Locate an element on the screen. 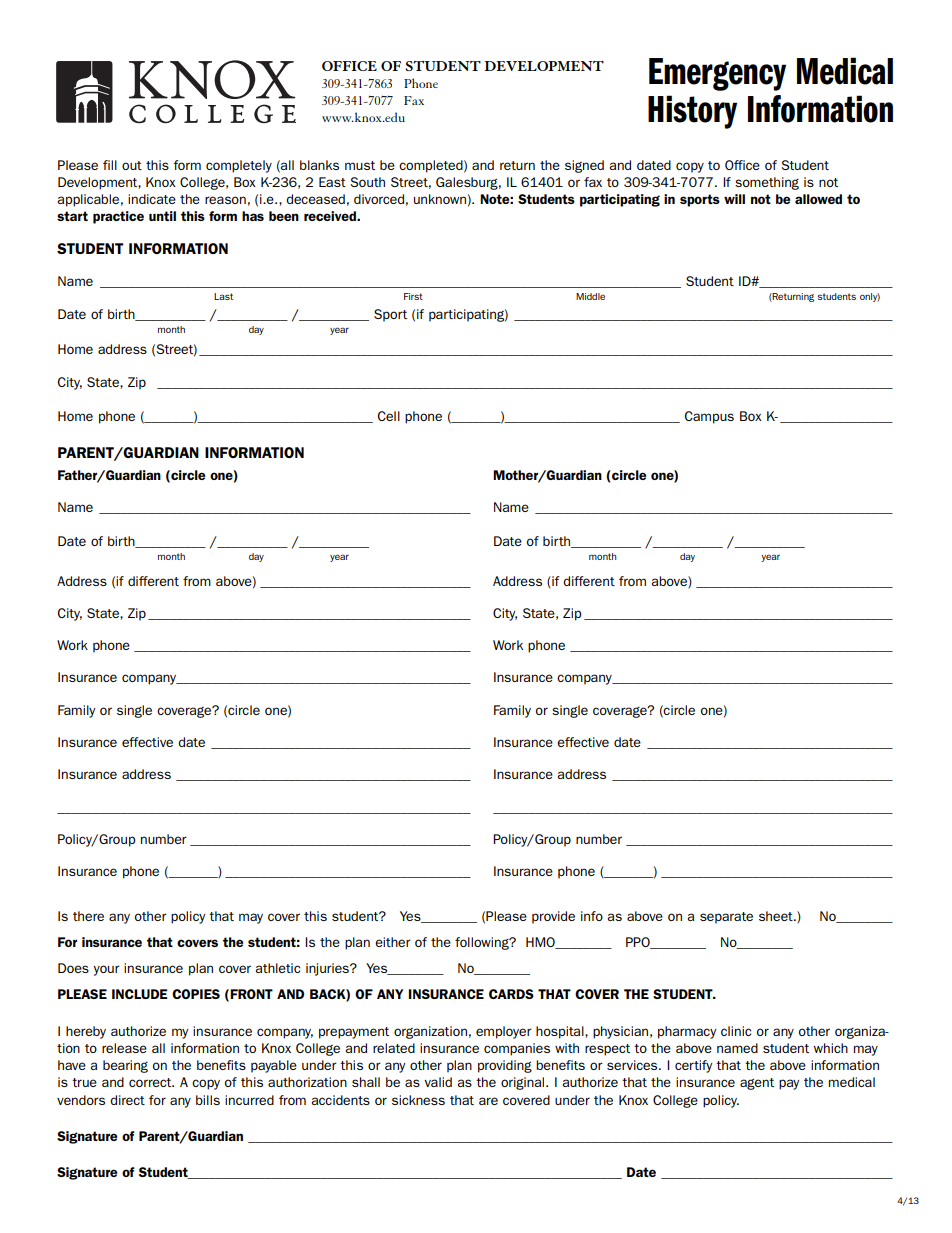 This screenshot has width=952, height=1233. correct is located at coordinates (151, 1082).
